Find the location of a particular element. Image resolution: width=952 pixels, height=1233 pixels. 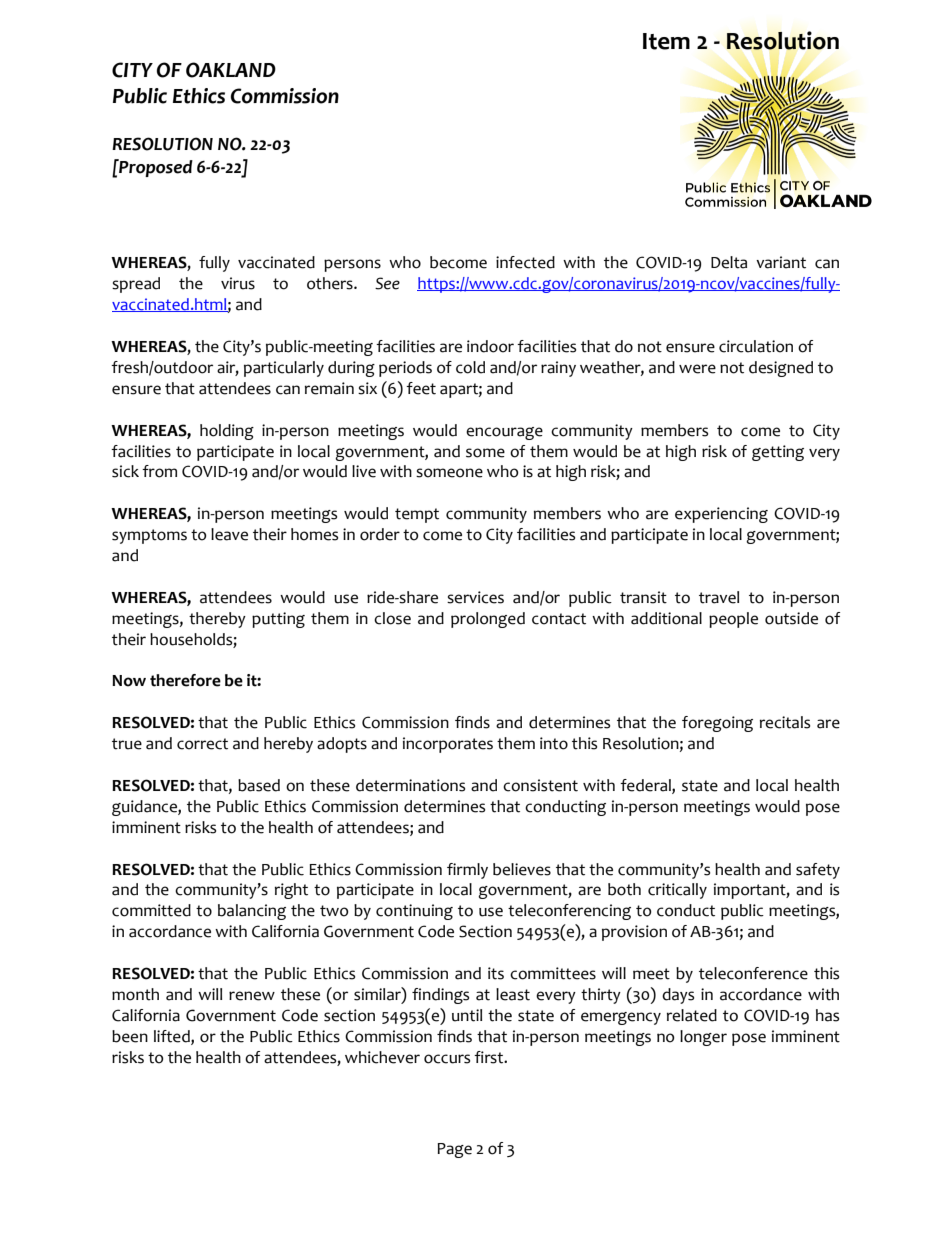

travel is located at coordinates (719, 597).
